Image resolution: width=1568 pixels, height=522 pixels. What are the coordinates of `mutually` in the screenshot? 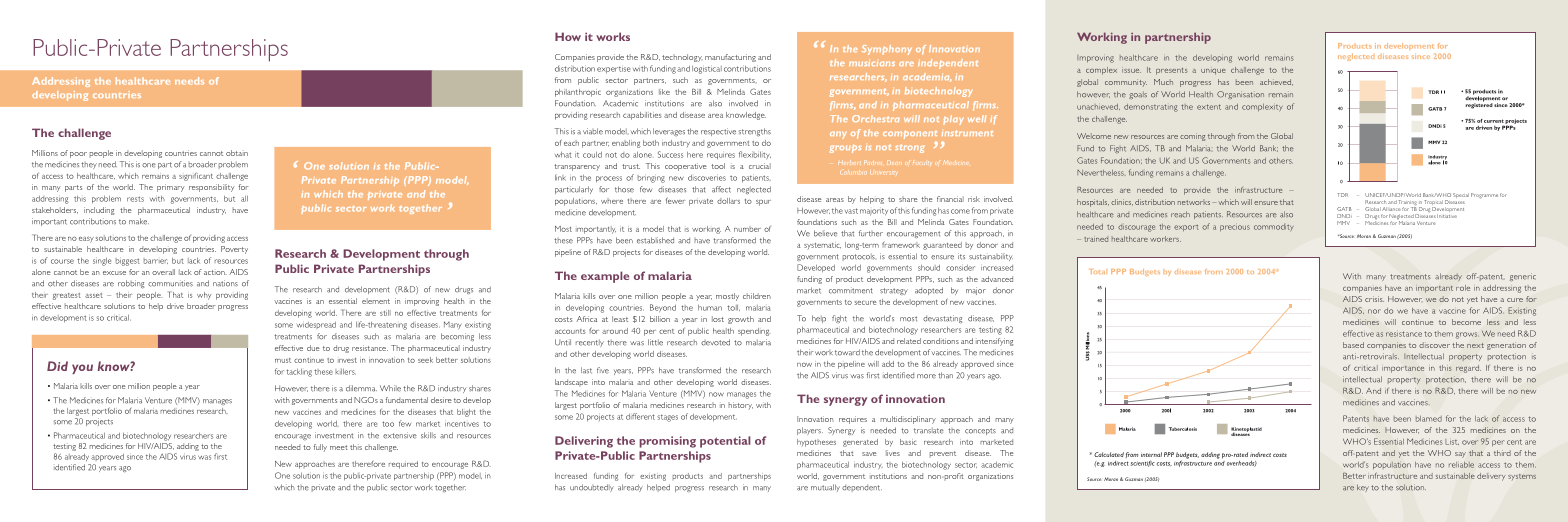 It's located at (825, 488).
